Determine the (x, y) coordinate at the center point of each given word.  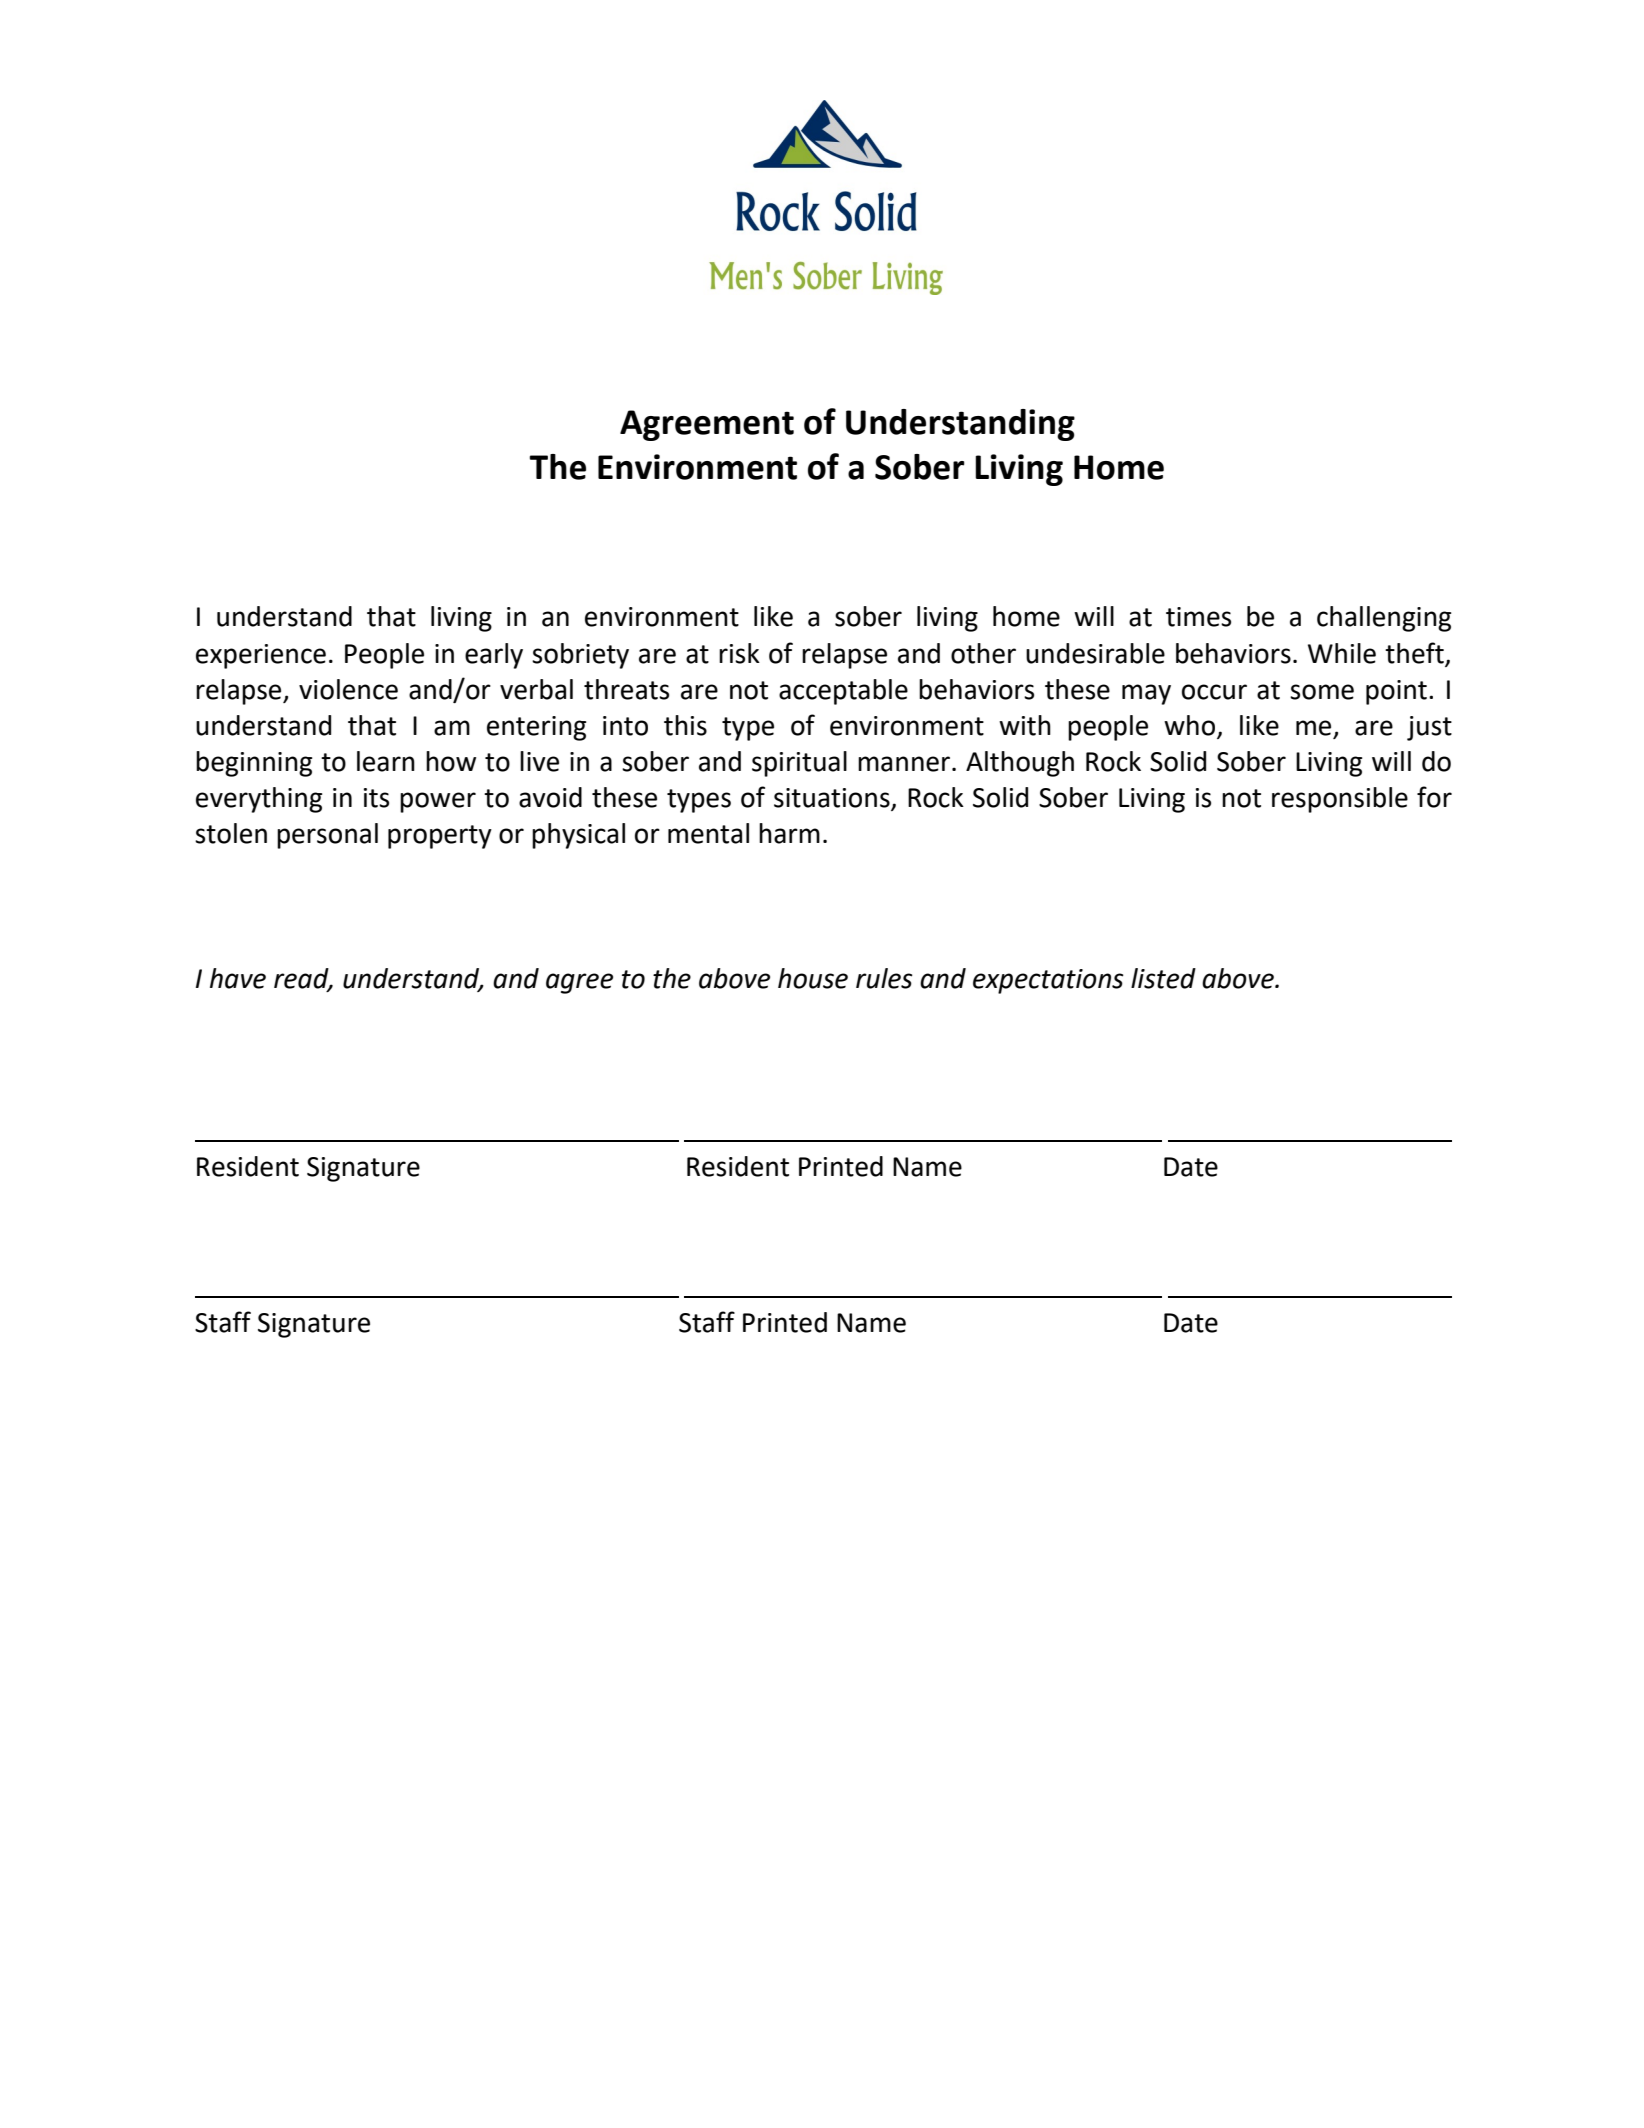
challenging (1384, 619)
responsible (1340, 800)
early (494, 656)
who (1189, 725)
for (1434, 797)
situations (833, 799)
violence (348, 689)
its (376, 798)
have (238, 978)
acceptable (843, 692)
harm (789, 833)
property (440, 837)
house (813, 978)
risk (739, 653)
